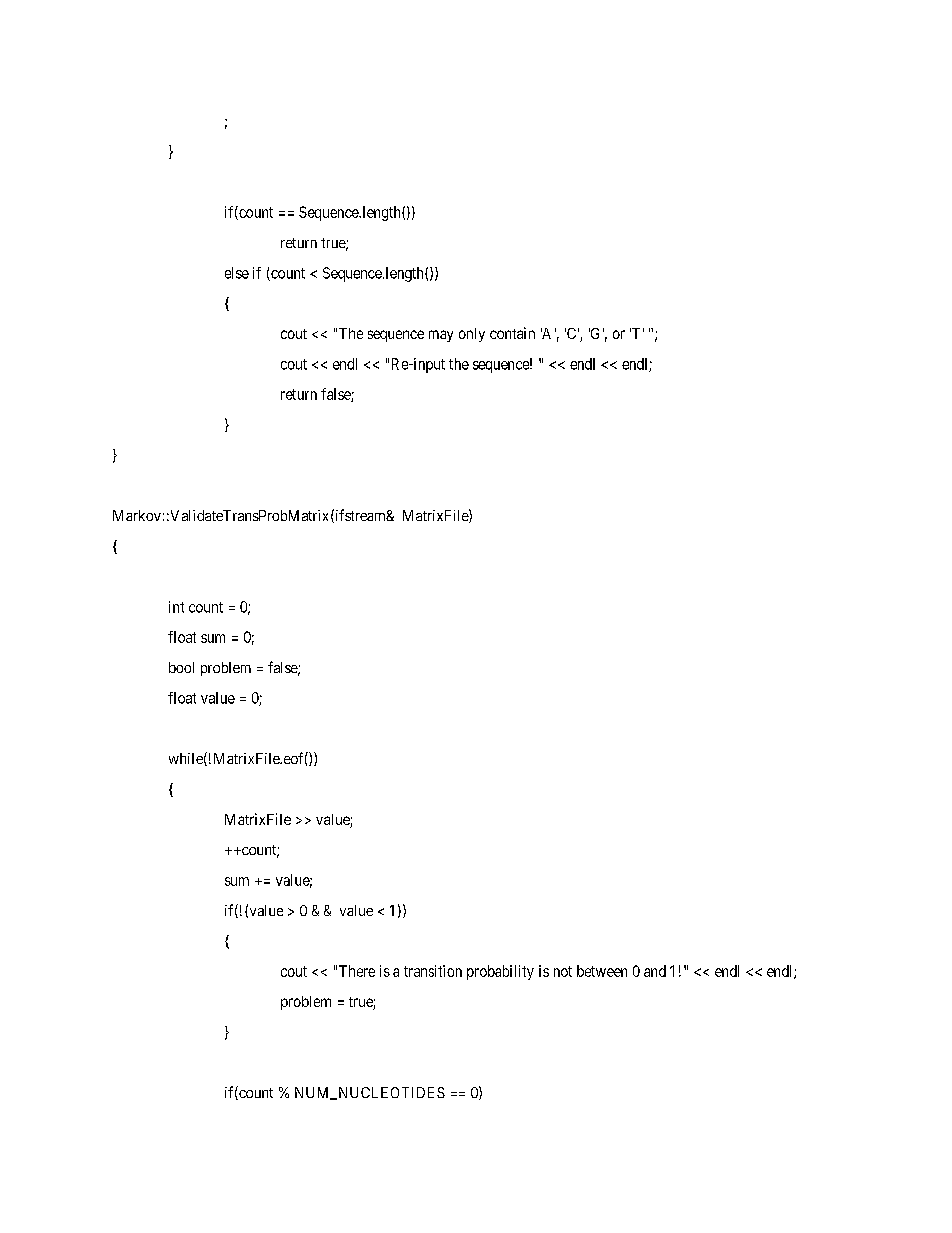 The height and width of the document is (1233, 952). What do you see at coordinates (512, 333) in the document?
I see `contain` at bounding box center [512, 333].
